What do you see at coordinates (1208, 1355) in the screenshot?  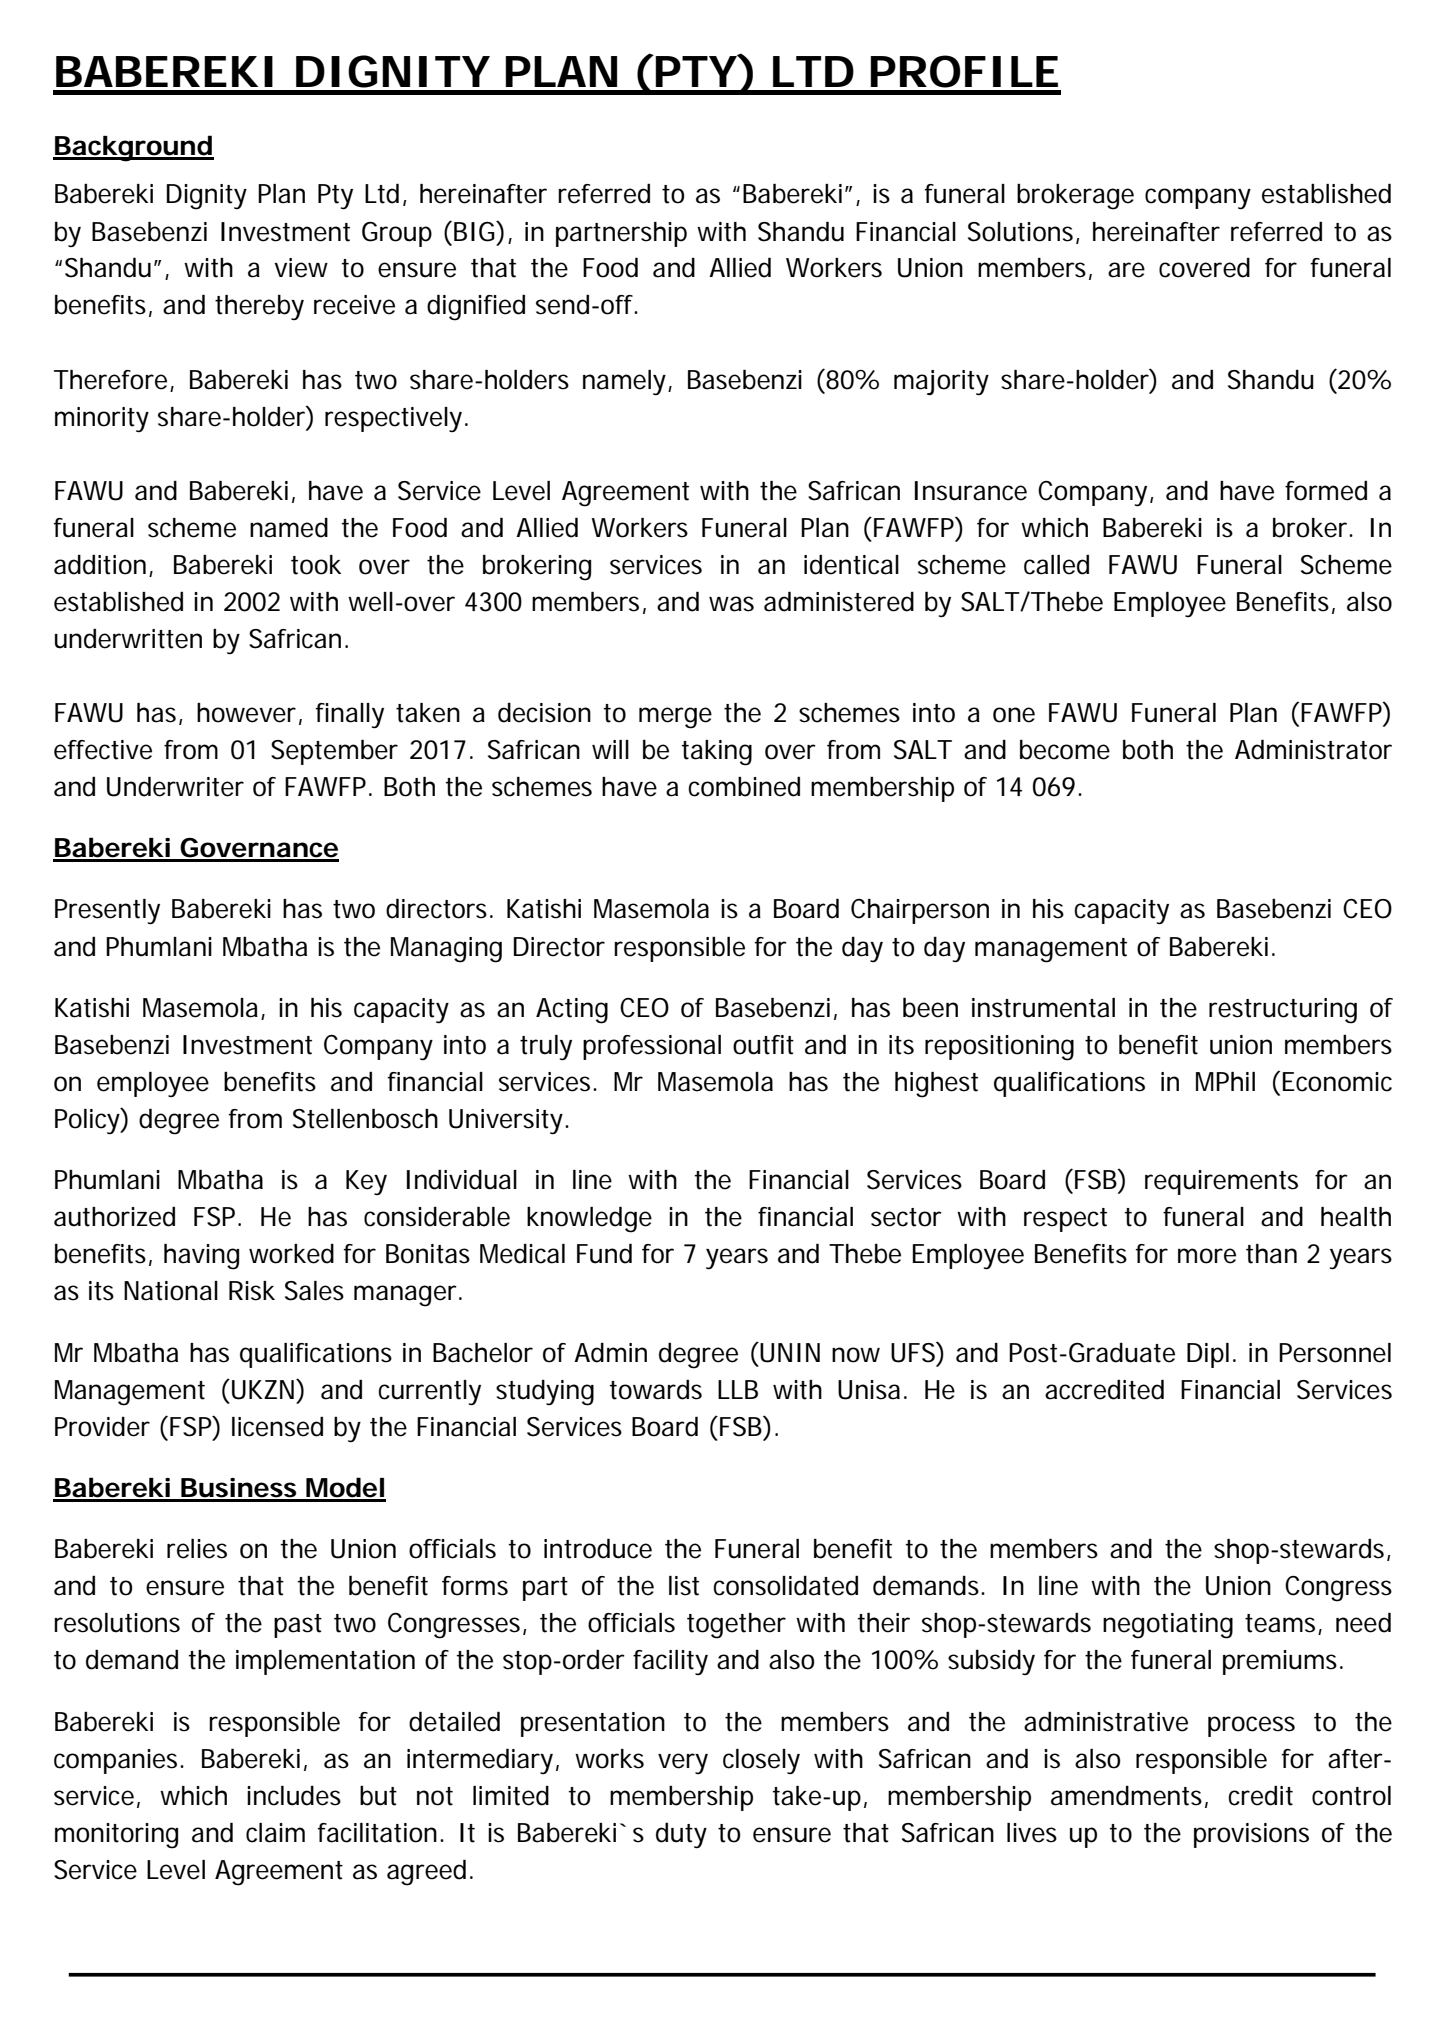 I see `Dipl` at bounding box center [1208, 1355].
